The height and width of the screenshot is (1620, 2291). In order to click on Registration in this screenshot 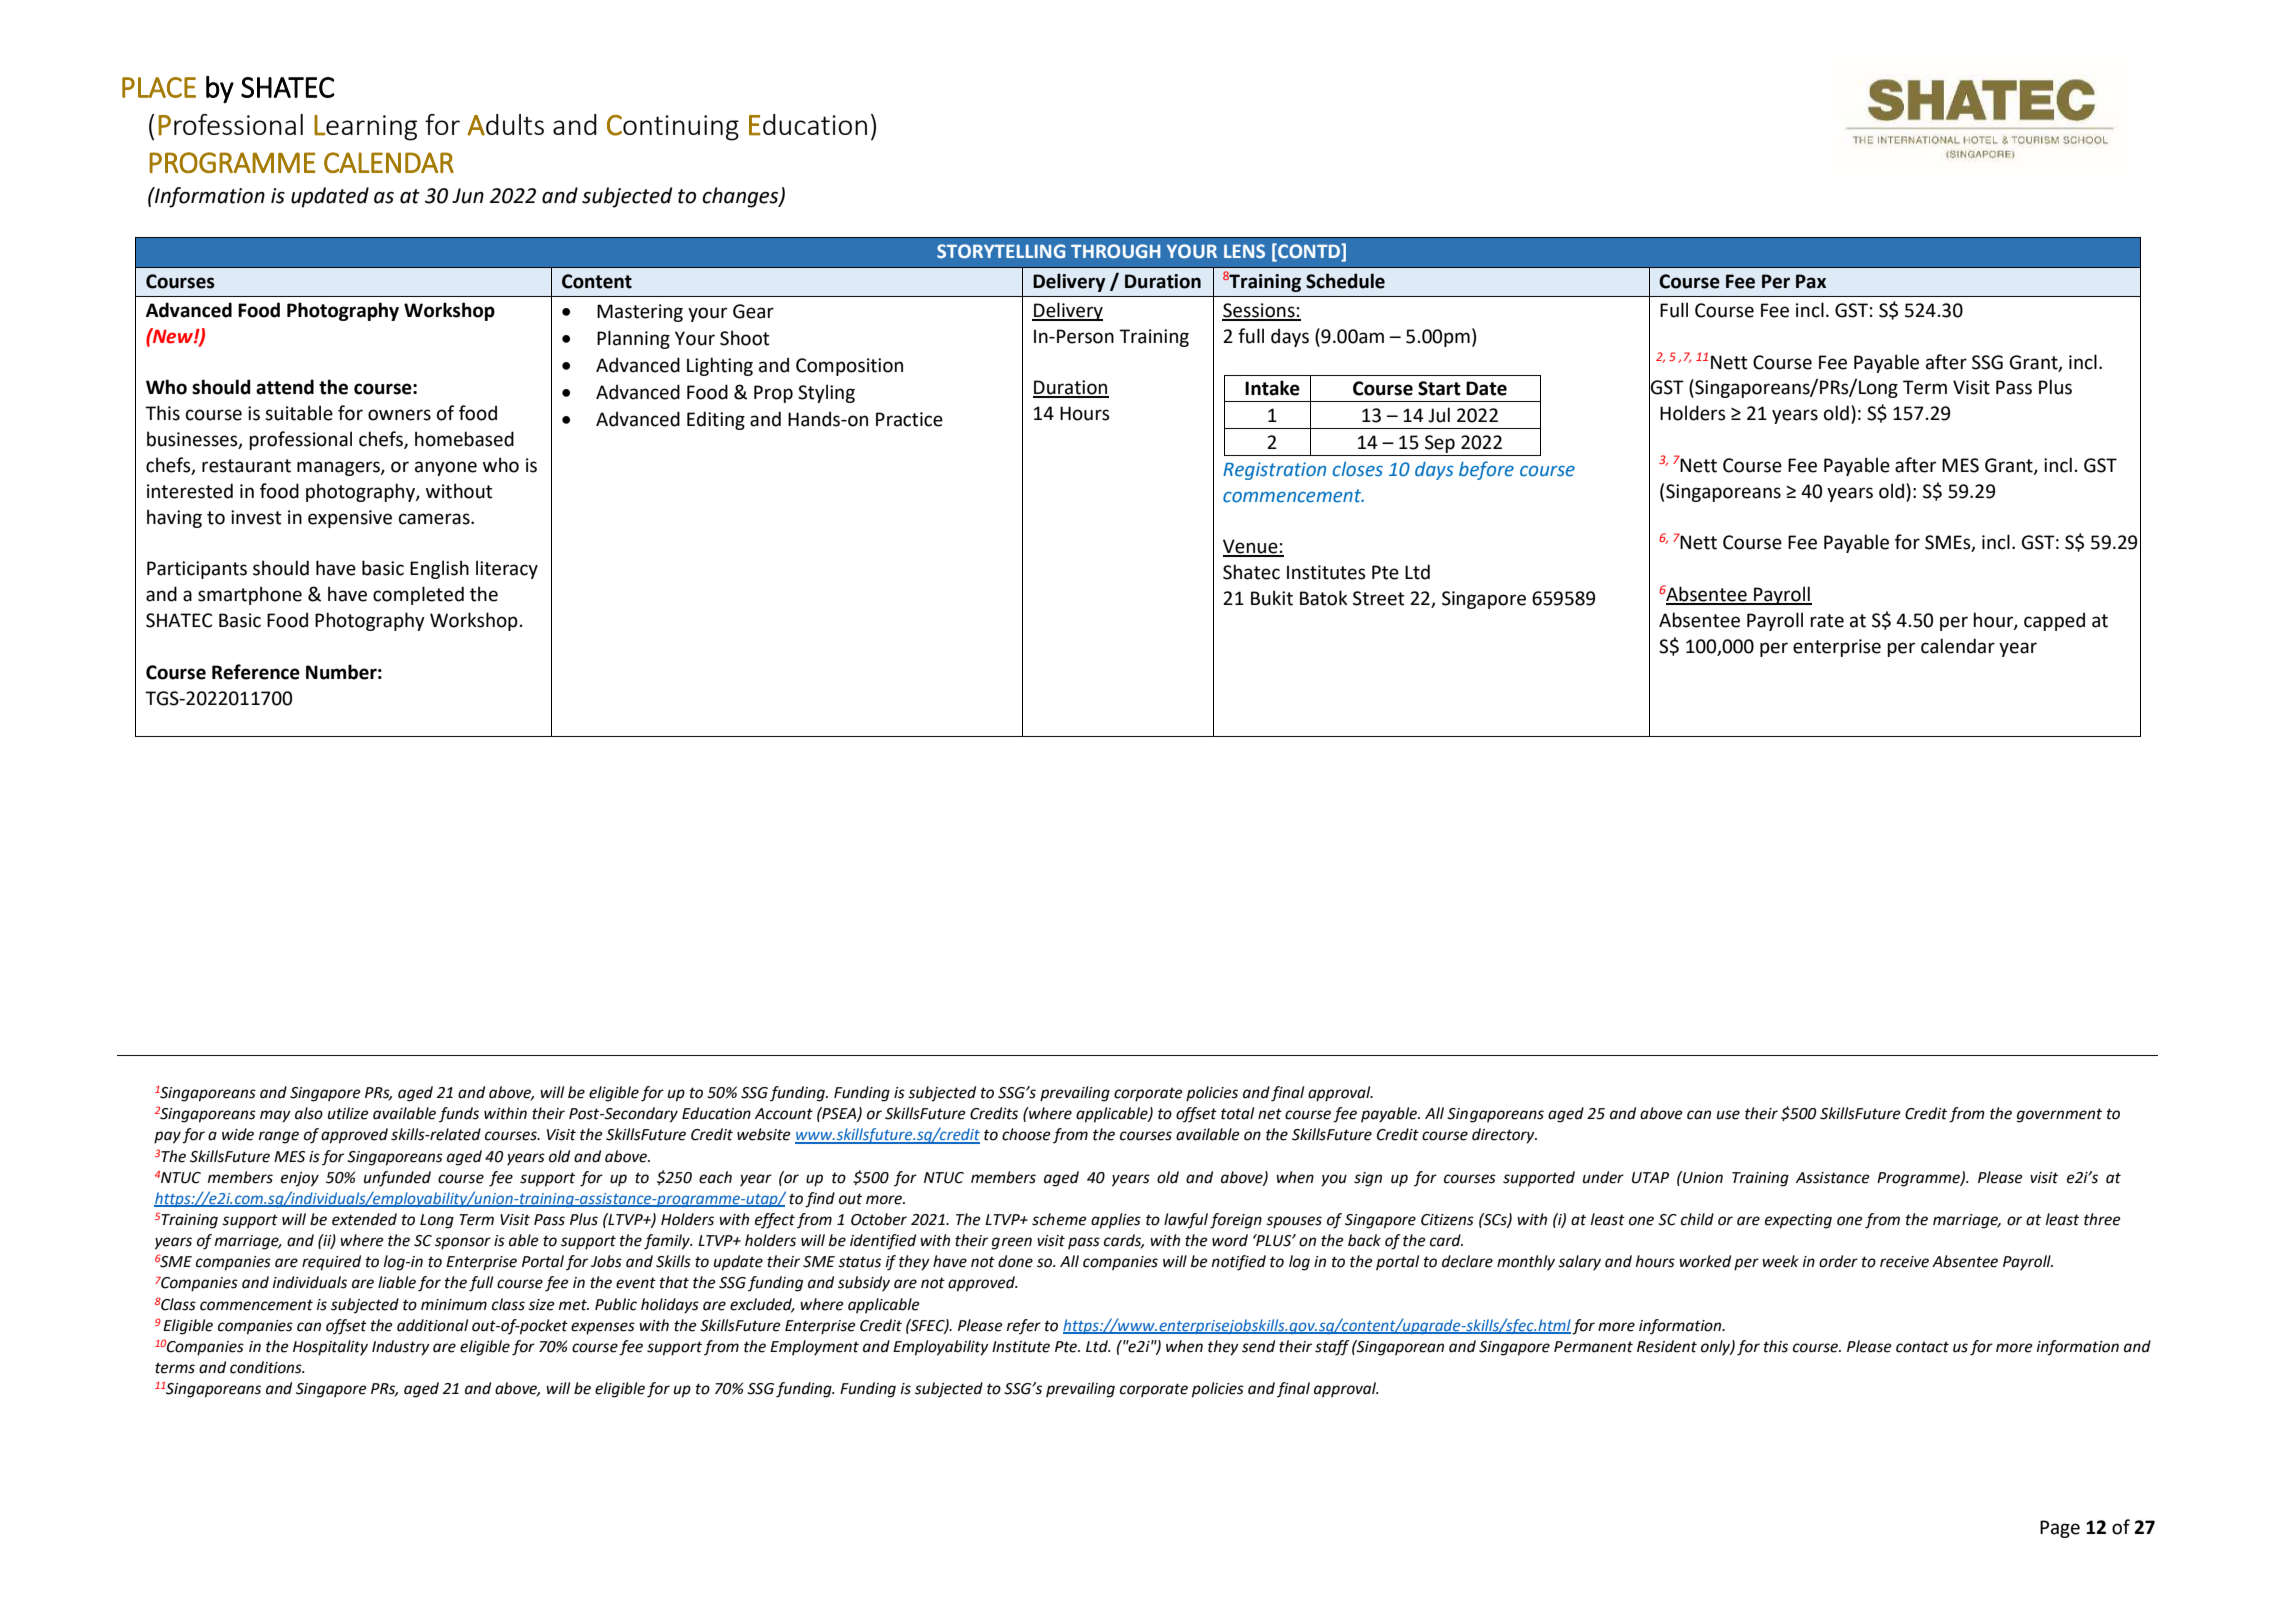, I will do `click(1274, 471)`.
